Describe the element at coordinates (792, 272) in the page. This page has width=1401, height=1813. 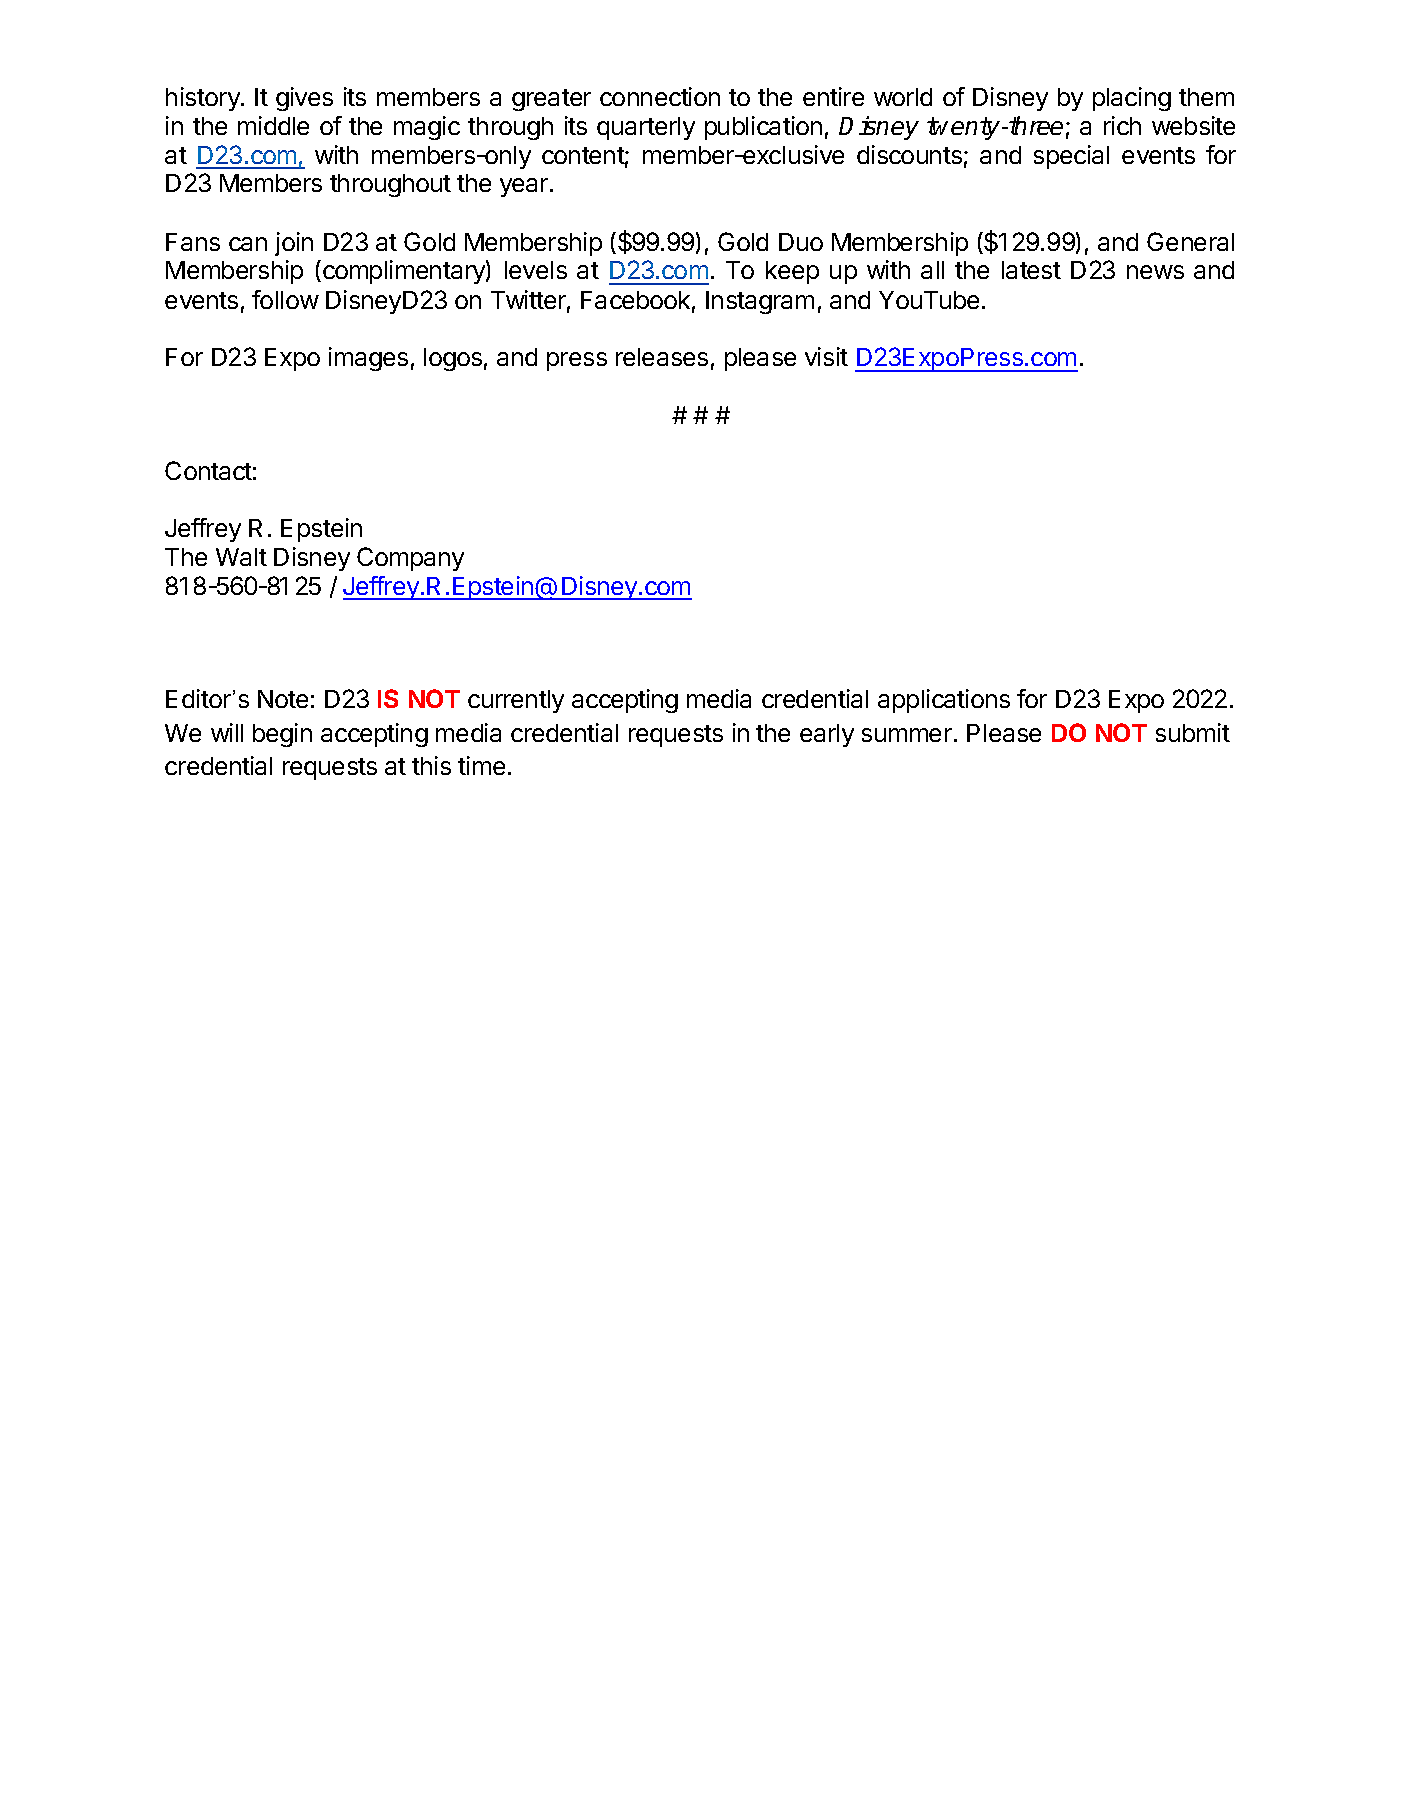
I see `keep` at that location.
